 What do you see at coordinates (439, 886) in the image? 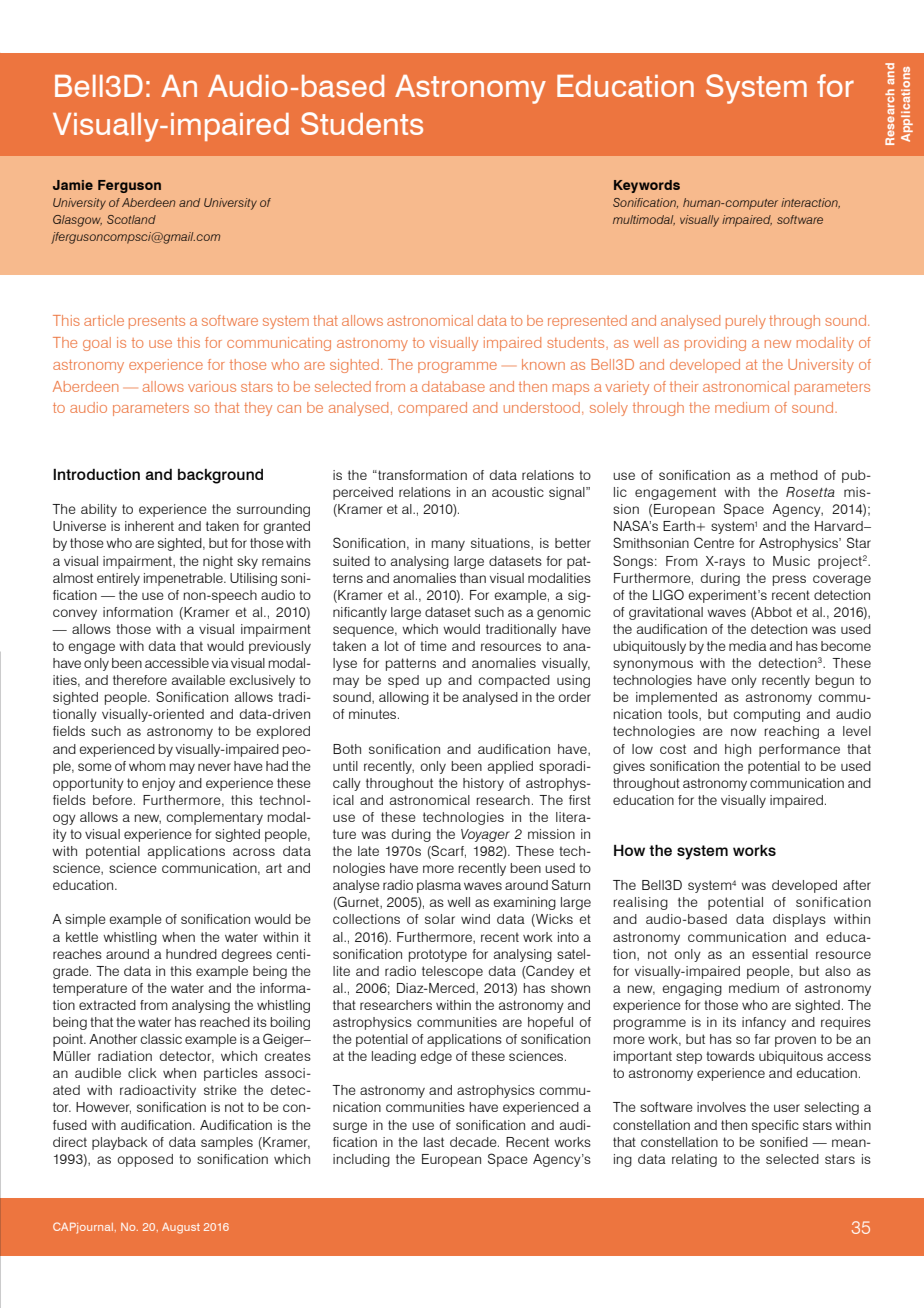
I see `plasma` at bounding box center [439, 886].
